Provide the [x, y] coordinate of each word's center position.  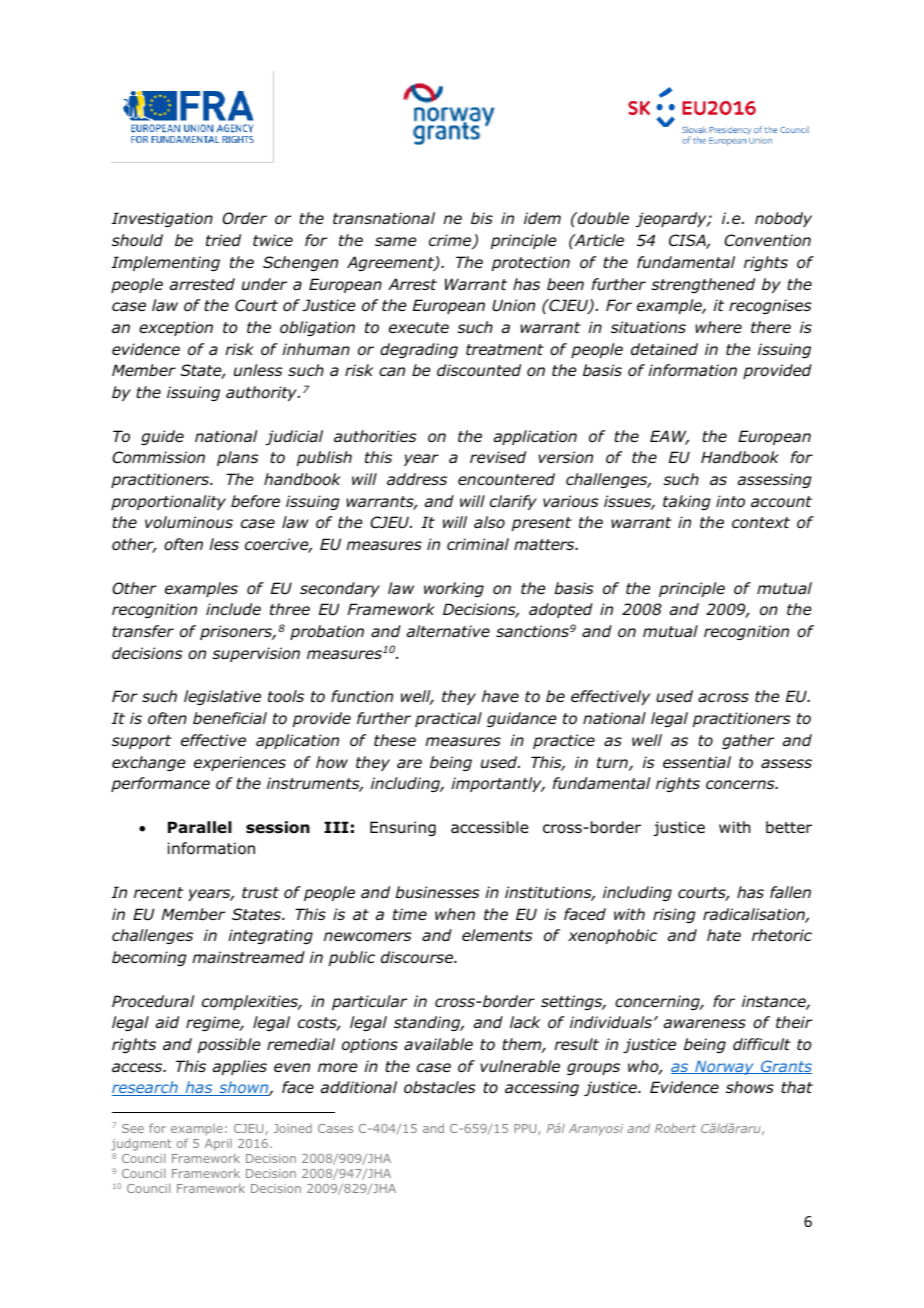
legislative [222, 697]
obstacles [440, 1087]
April [218, 1145]
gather [748, 741]
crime [451, 241]
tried [223, 240]
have [500, 696]
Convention [767, 240]
